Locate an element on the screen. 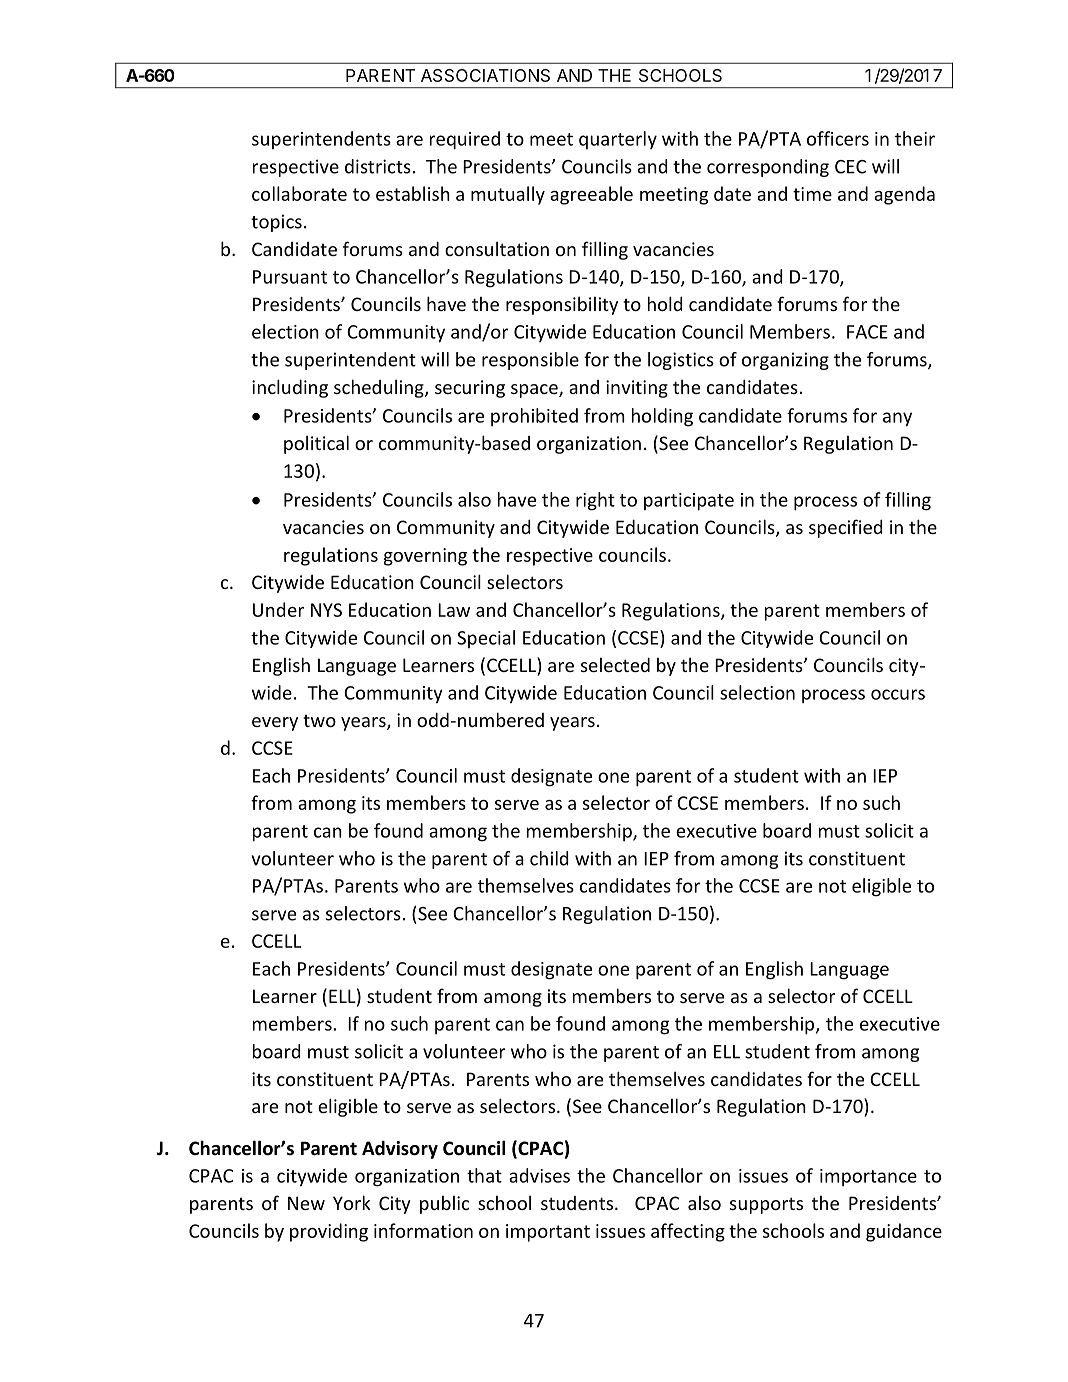 This screenshot has height=1382, width=1068. districts is located at coordinates (378, 166).
